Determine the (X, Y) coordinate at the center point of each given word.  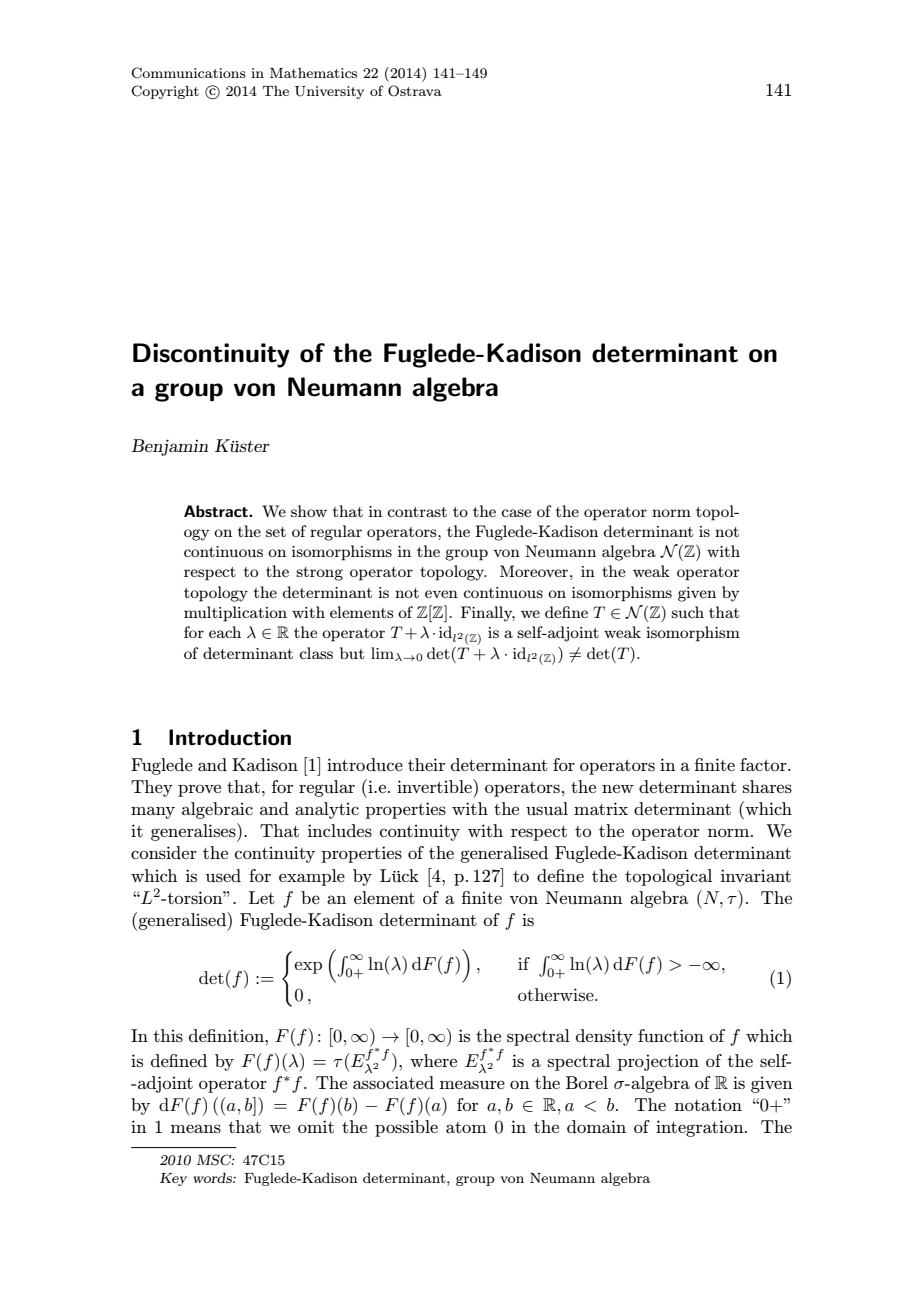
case (516, 513)
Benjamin (169, 447)
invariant (756, 875)
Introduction (230, 737)
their (426, 764)
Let (262, 897)
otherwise (557, 994)
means (196, 1128)
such (687, 612)
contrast (417, 512)
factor (764, 764)
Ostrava (415, 91)
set (276, 532)
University (329, 92)
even (441, 594)
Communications (188, 73)
